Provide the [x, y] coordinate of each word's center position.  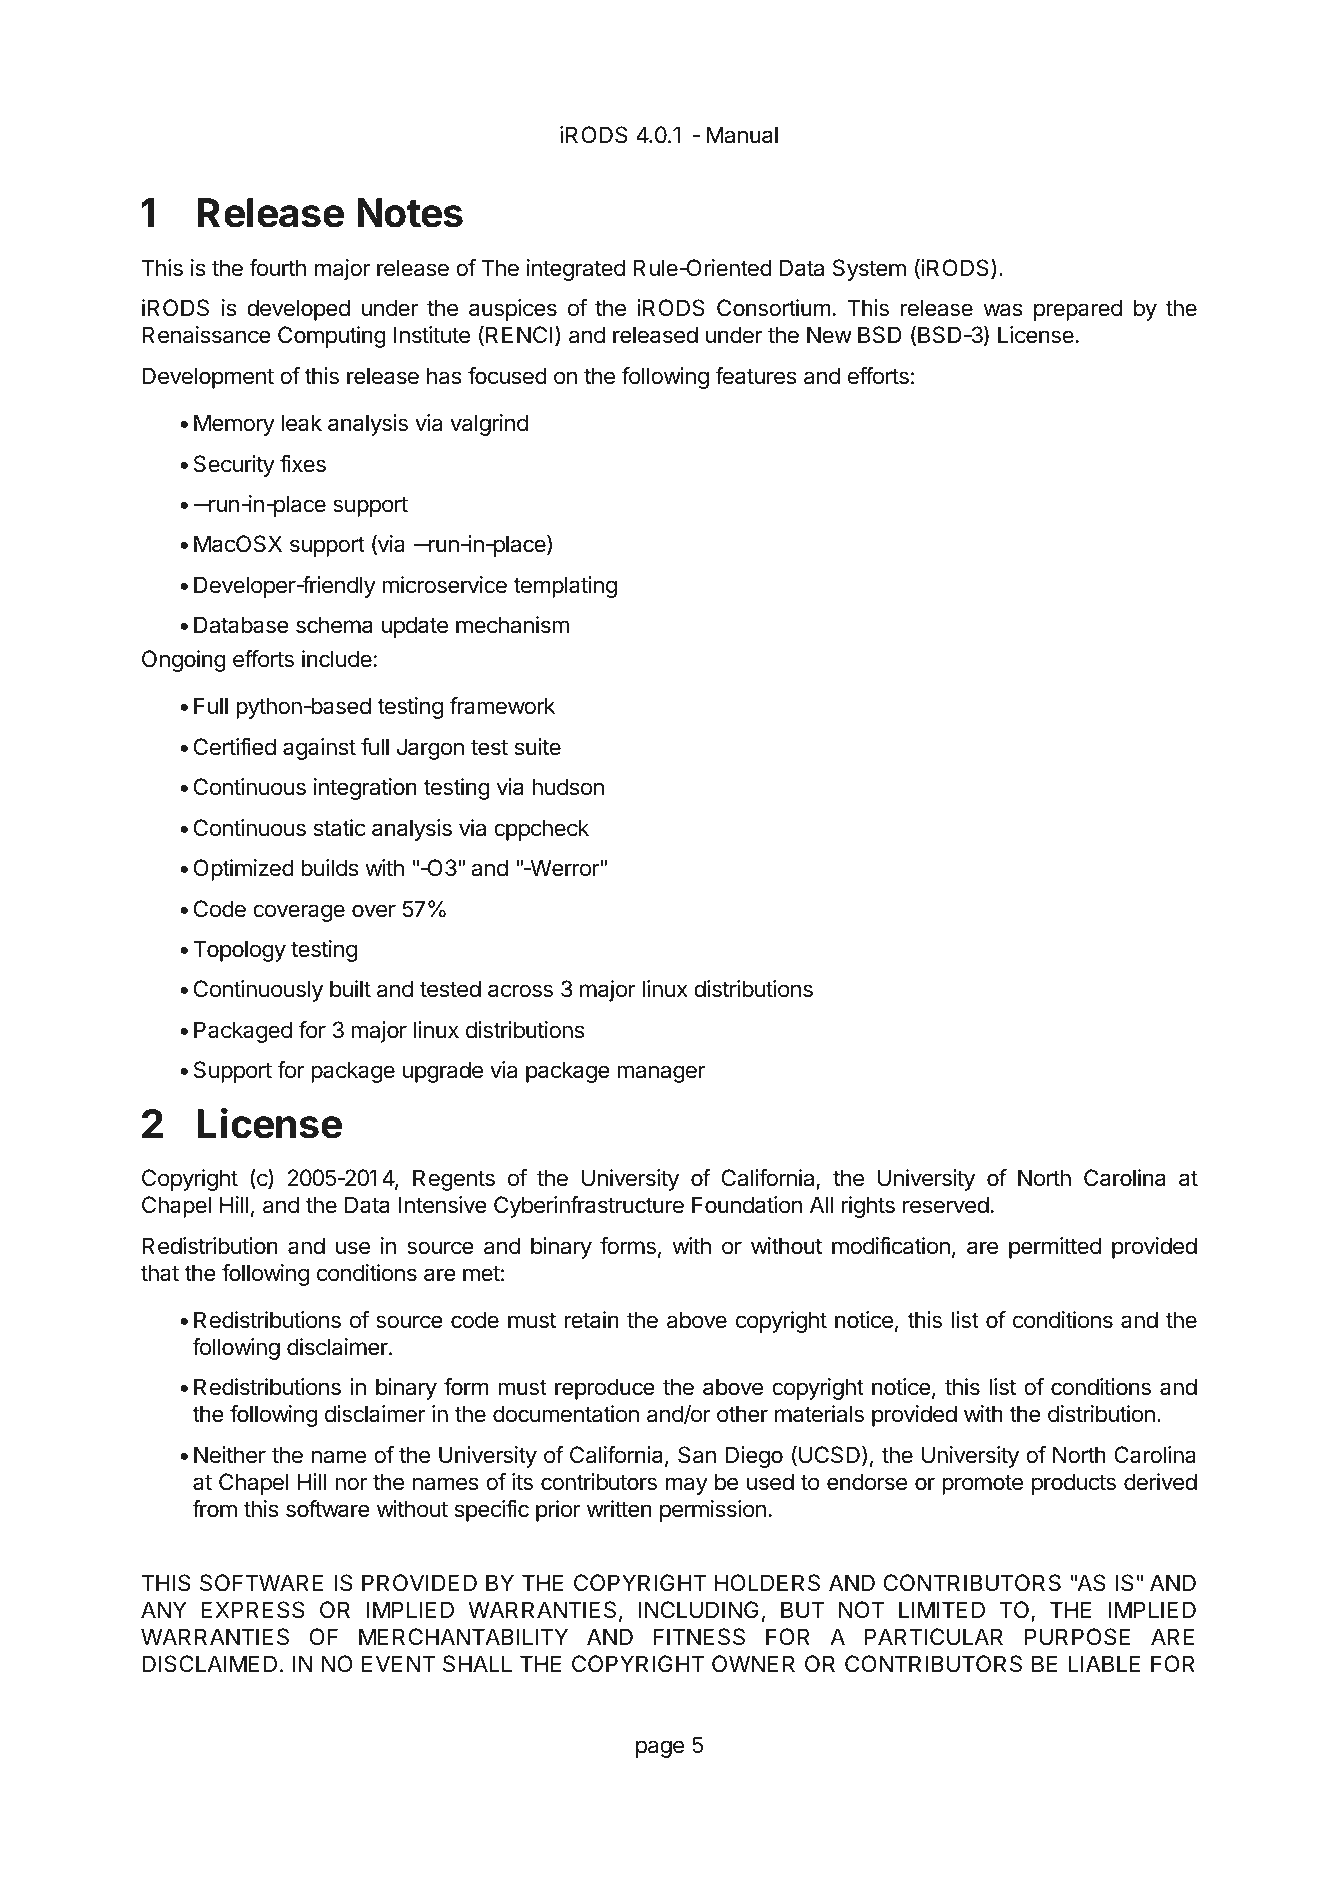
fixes [303, 464]
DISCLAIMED [209, 1664]
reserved [946, 1205]
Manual [742, 135]
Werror [564, 868]
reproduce [605, 1389]
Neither [230, 1455]
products [1074, 1484]
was [1003, 310]
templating [565, 587]
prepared [1078, 310]
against [319, 749]
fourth [277, 268]
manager [661, 1074]
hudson [568, 787]
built [350, 989]
